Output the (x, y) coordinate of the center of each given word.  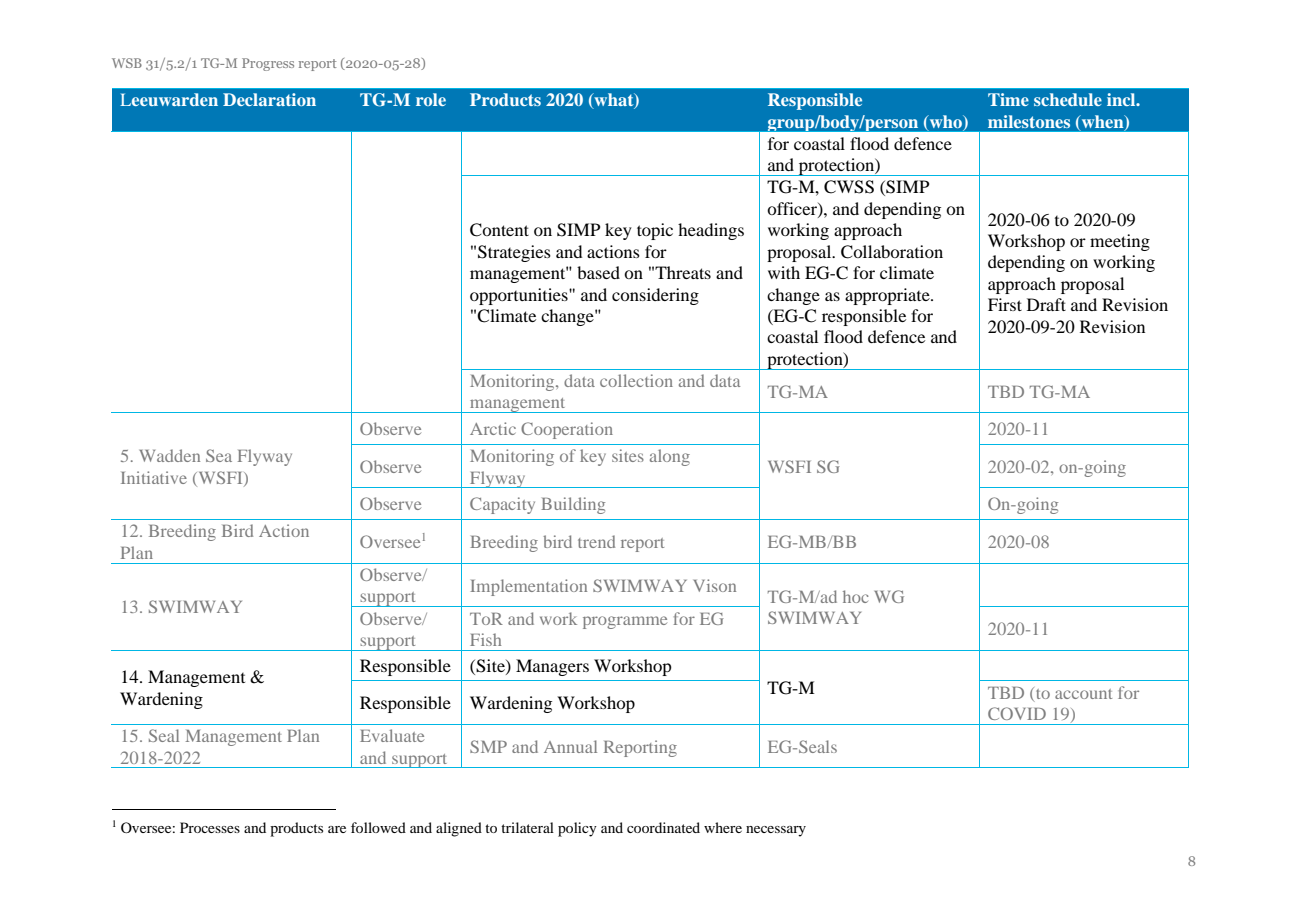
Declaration (269, 99)
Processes (210, 827)
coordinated (663, 827)
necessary (776, 831)
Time (1008, 99)
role (431, 99)
